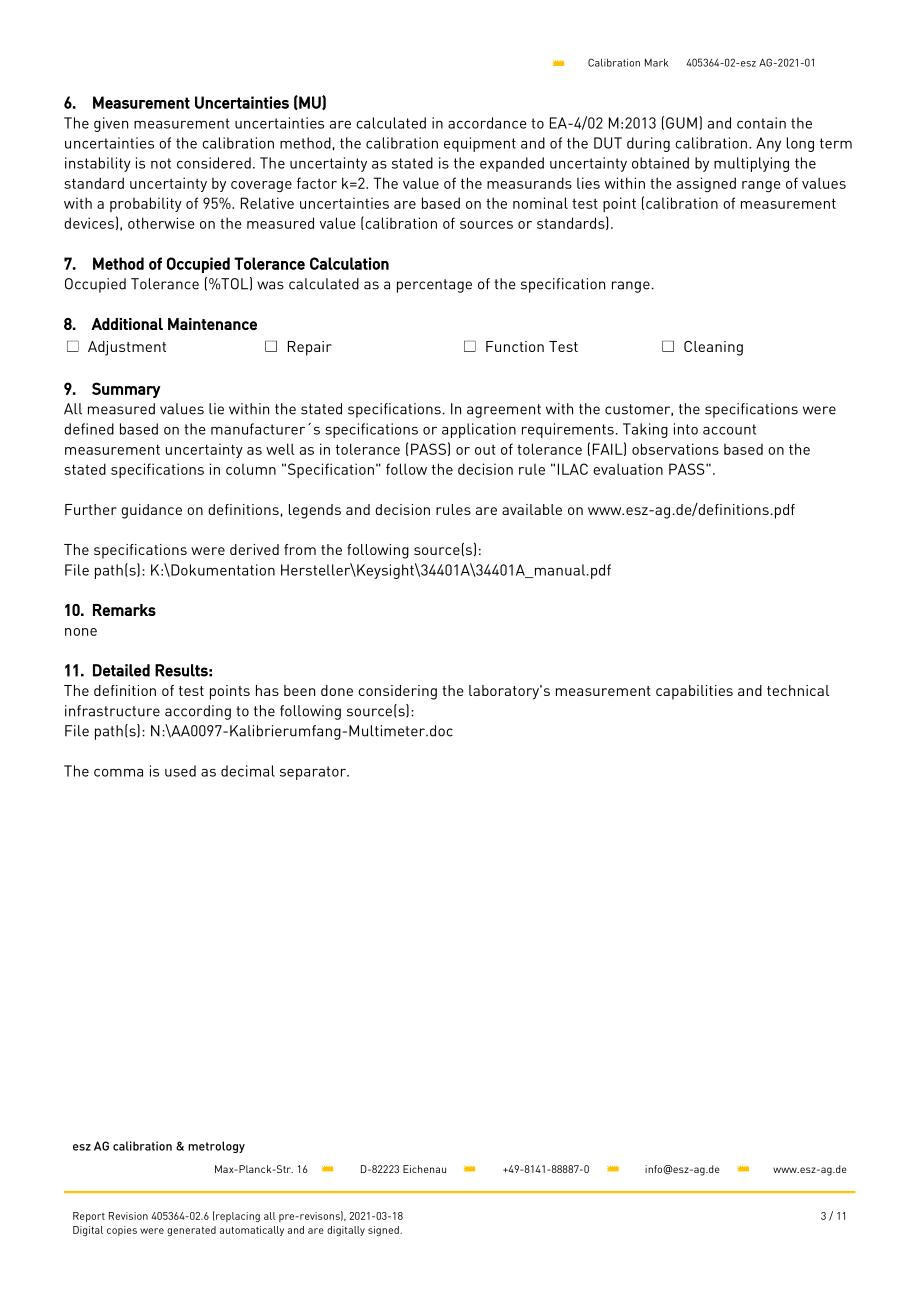 The width and height of the document is (924, 1308). I want to click on considering, so click(397, 692).
